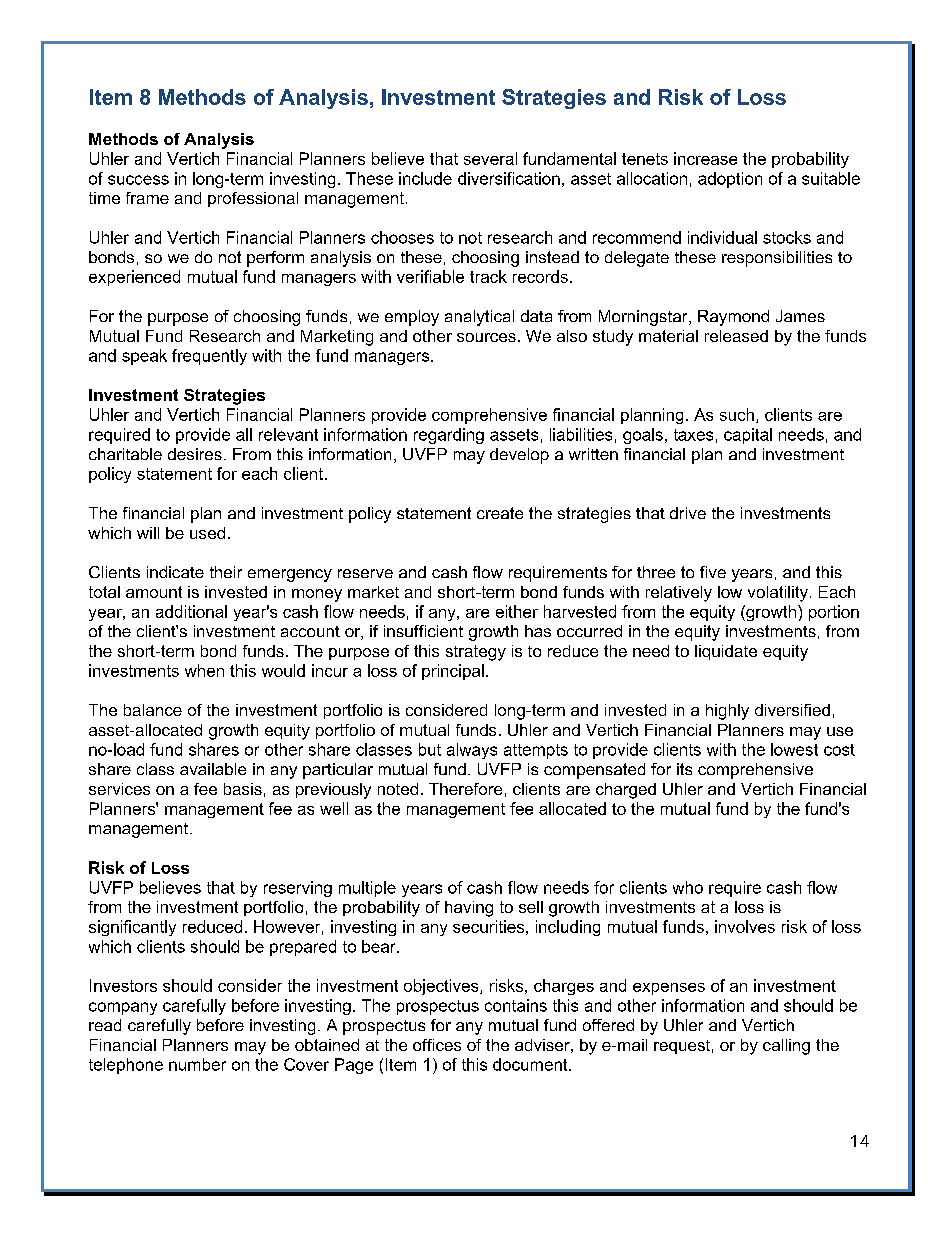 This document has width=952, height=1233. Describe the element at coordinates (437, 1045) in the document. I see `offices` at that location.
